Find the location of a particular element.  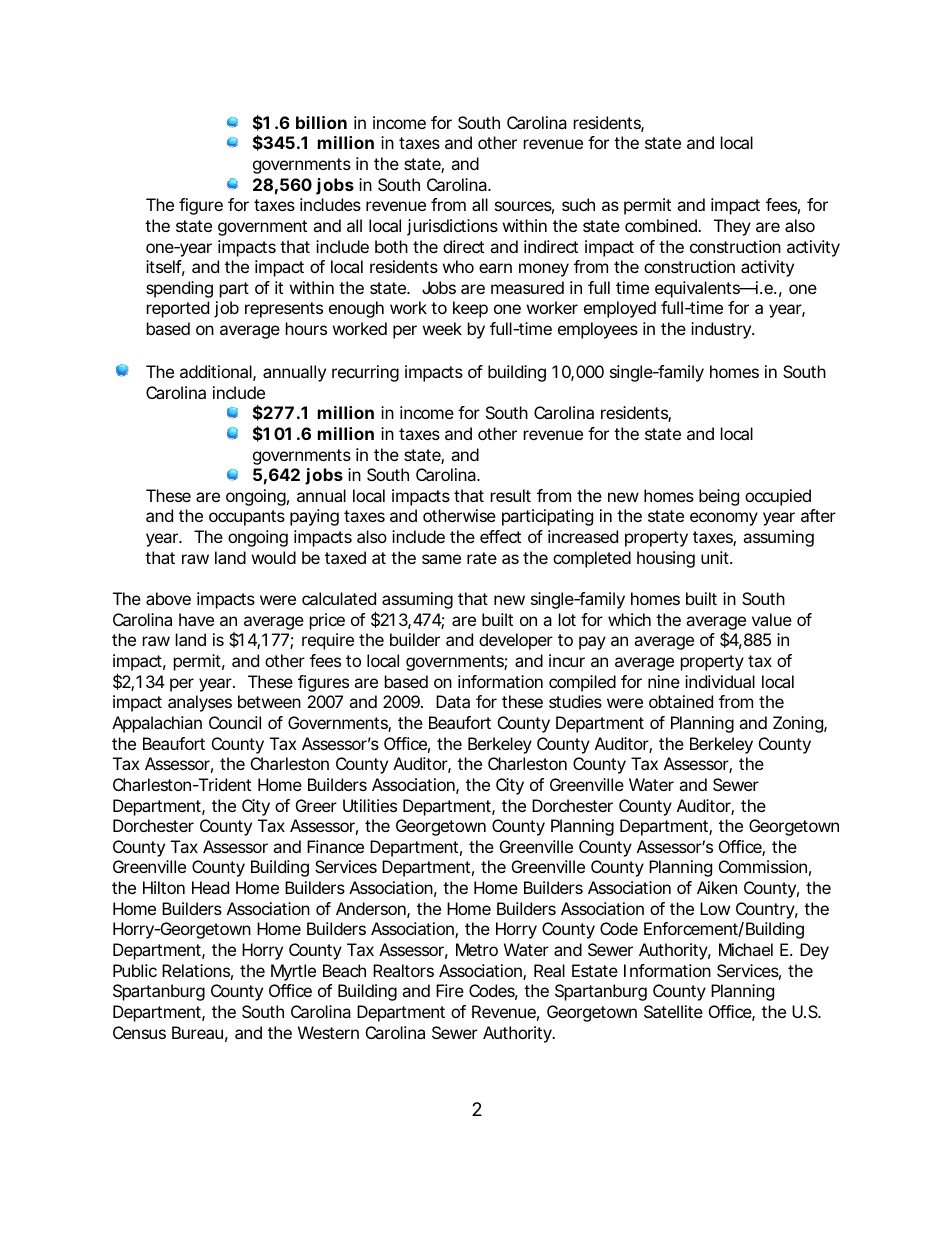

individual is located at coordinates (720, 681).
